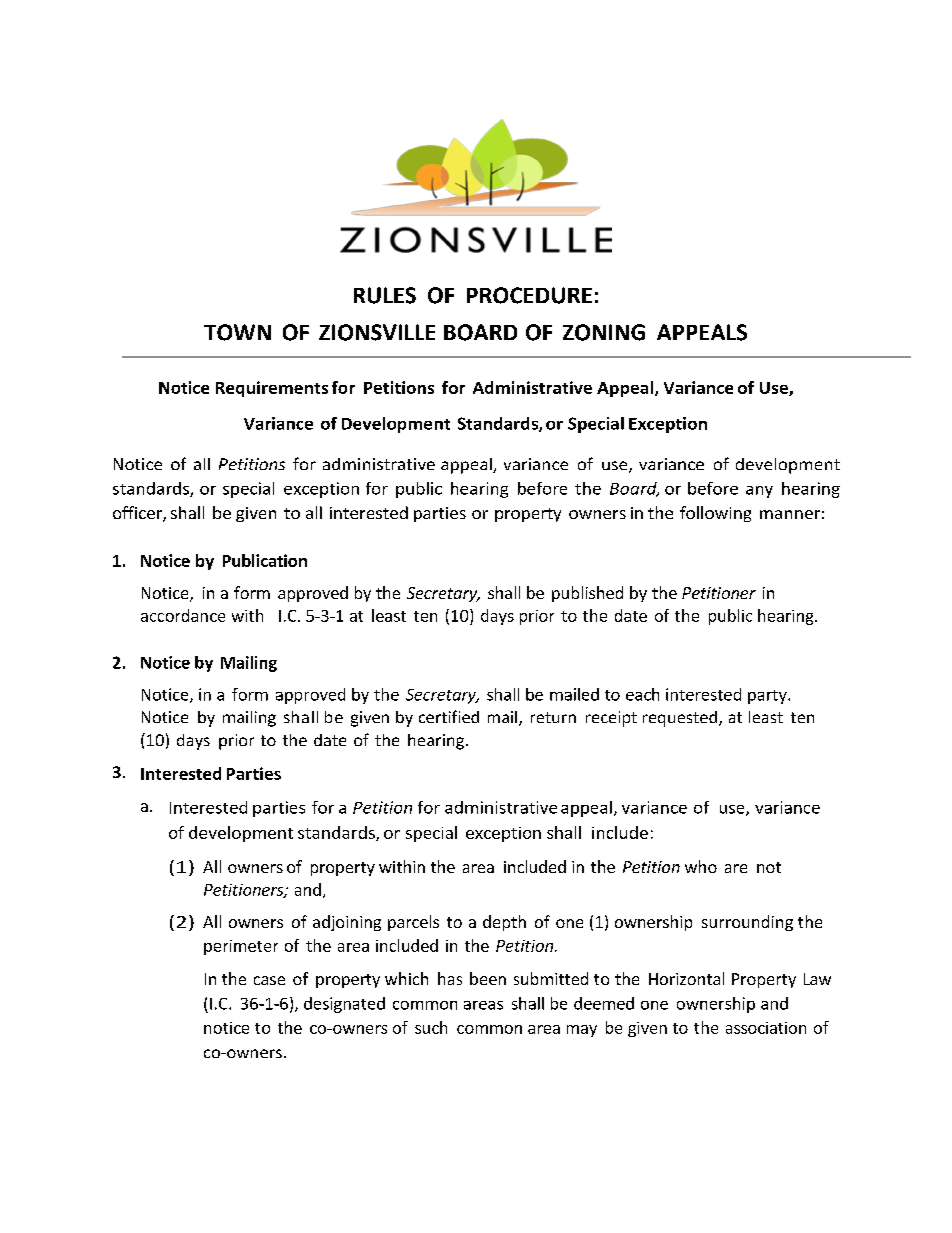 The width and height of the screenshot is (952, 1233). What do you see at coordinates (529, 295) in the screenshot?
I see `PROCEDURE` at bounding box center [529, 295].
